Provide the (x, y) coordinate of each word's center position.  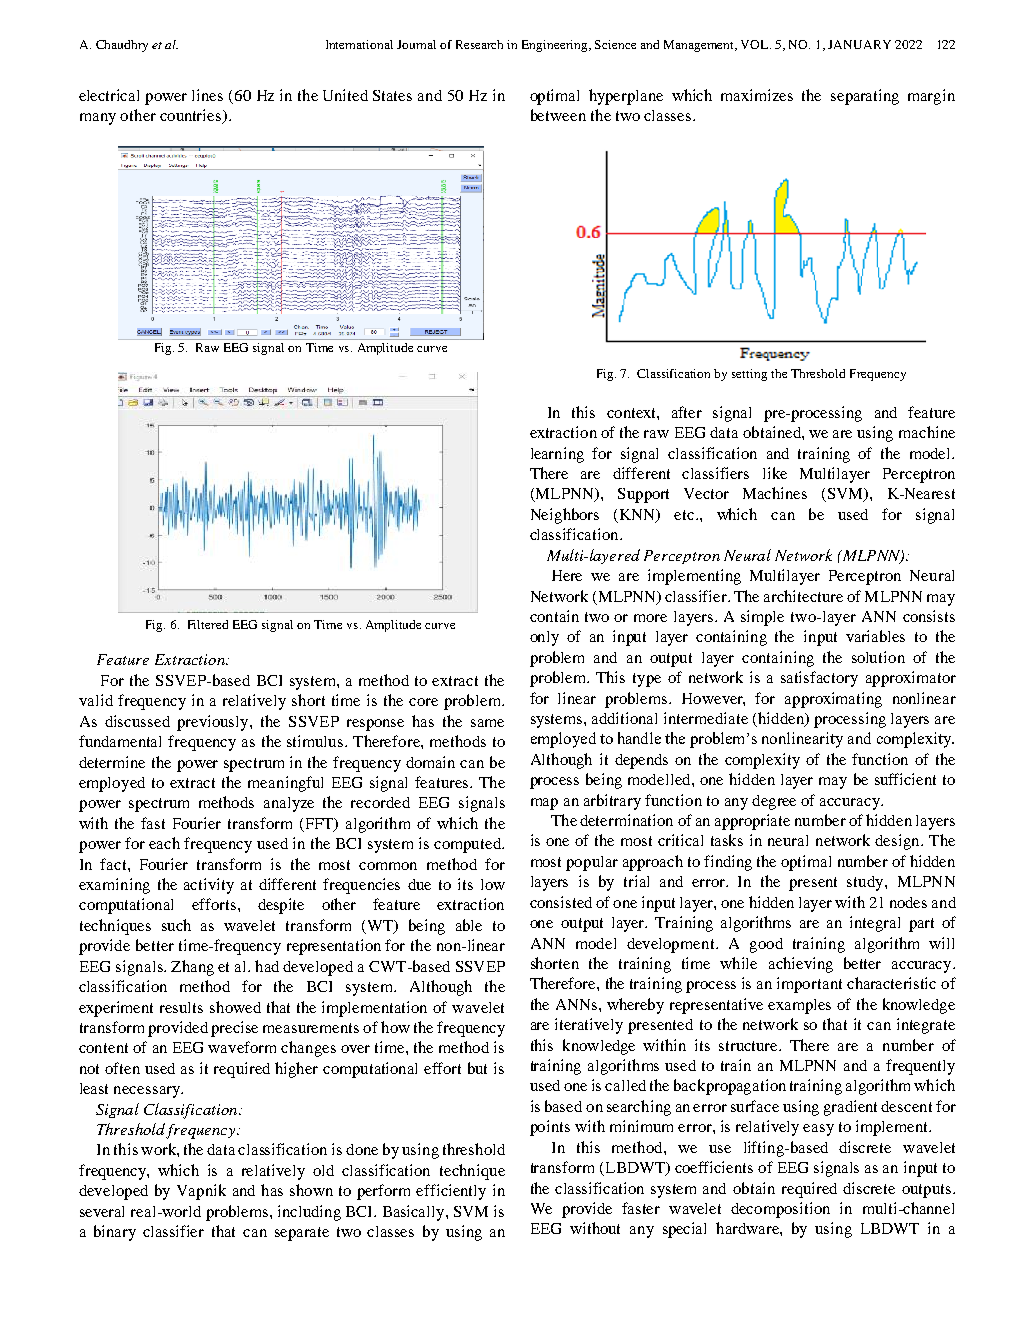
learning (557, 455)
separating (865, 97)
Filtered (208, 624)
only (544, 638)
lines (207, 95)
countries (192, 116)
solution (878, 657)
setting (749, 375)
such (176, 925)
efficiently (451, 1192)
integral (875, 924)
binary (115, 1233)
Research (479, 44)
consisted (561, 902)
